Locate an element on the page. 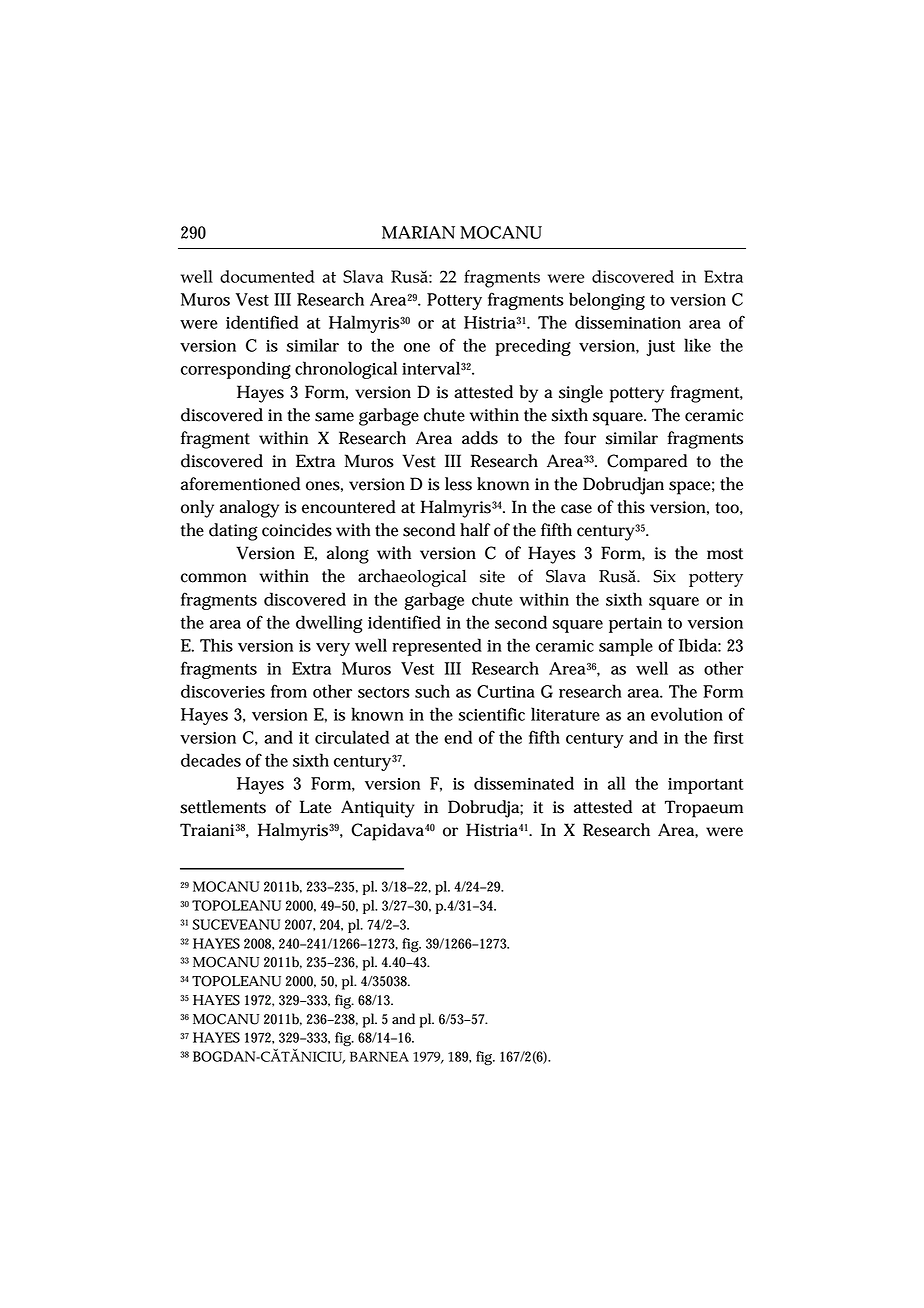 Image resolution: width=924 pixels, height=1308 pixels. MARIAN is located at coordinates (418, 232).
